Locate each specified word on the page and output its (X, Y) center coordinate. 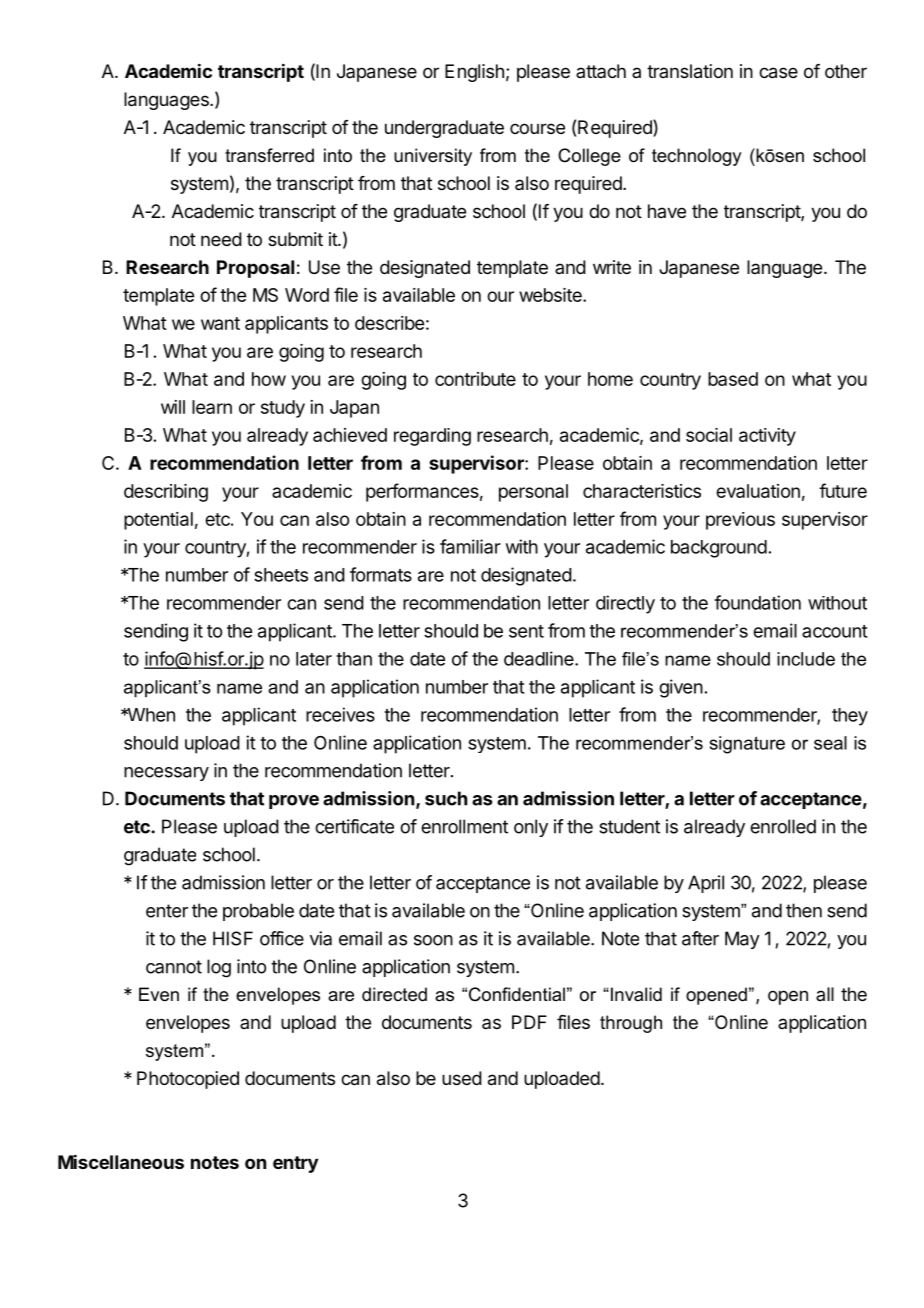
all (825, 994)
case (778, 73)
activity (767, 437)
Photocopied (188, 1080)
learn (212, 407)
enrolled (783, 826)
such (446, 798)
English (474, 73)
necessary (166, 774)
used (462, 1078)
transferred (269, 155)
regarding (432, 437)
